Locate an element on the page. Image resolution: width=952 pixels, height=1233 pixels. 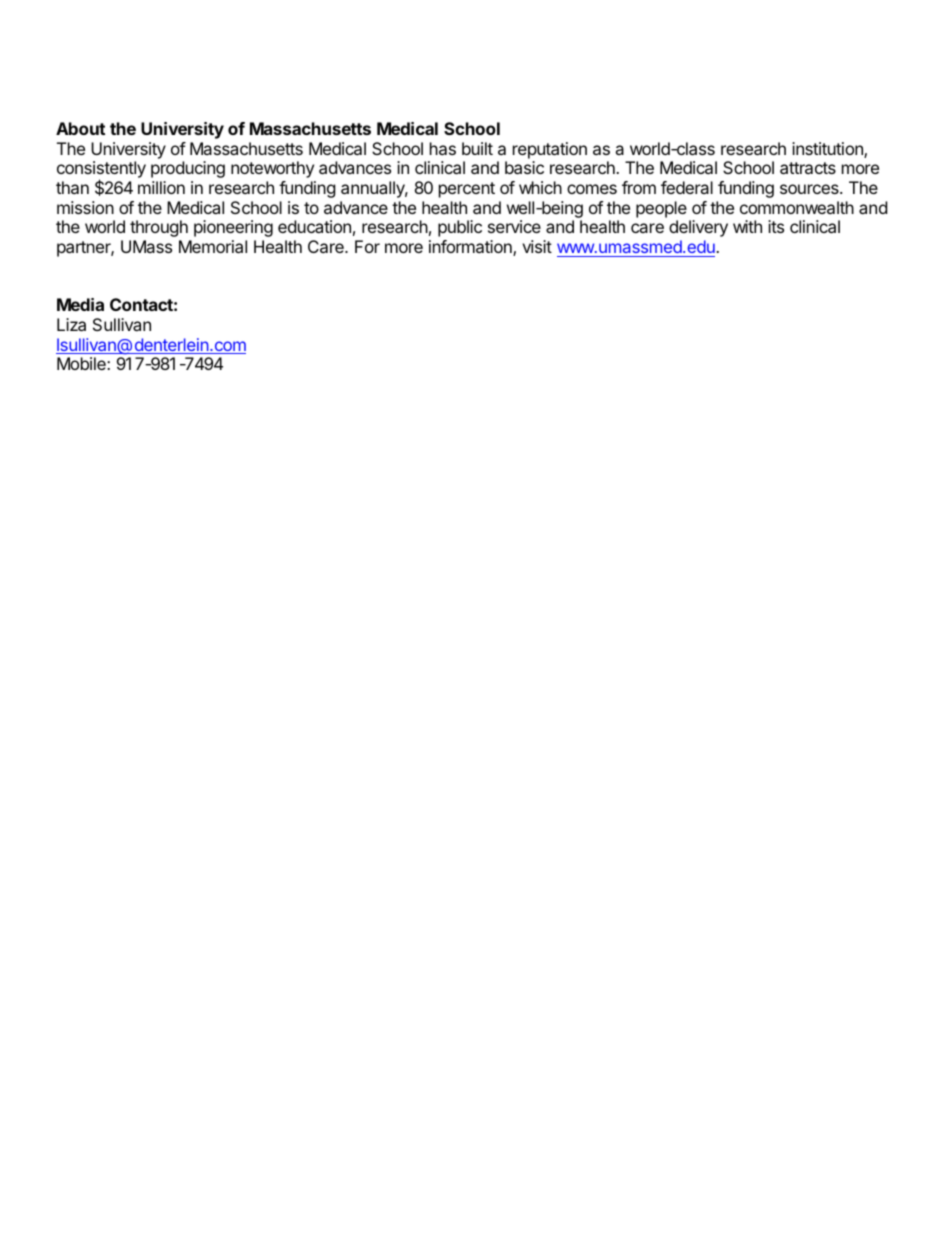
mission is located at coordinates (85, 207).
